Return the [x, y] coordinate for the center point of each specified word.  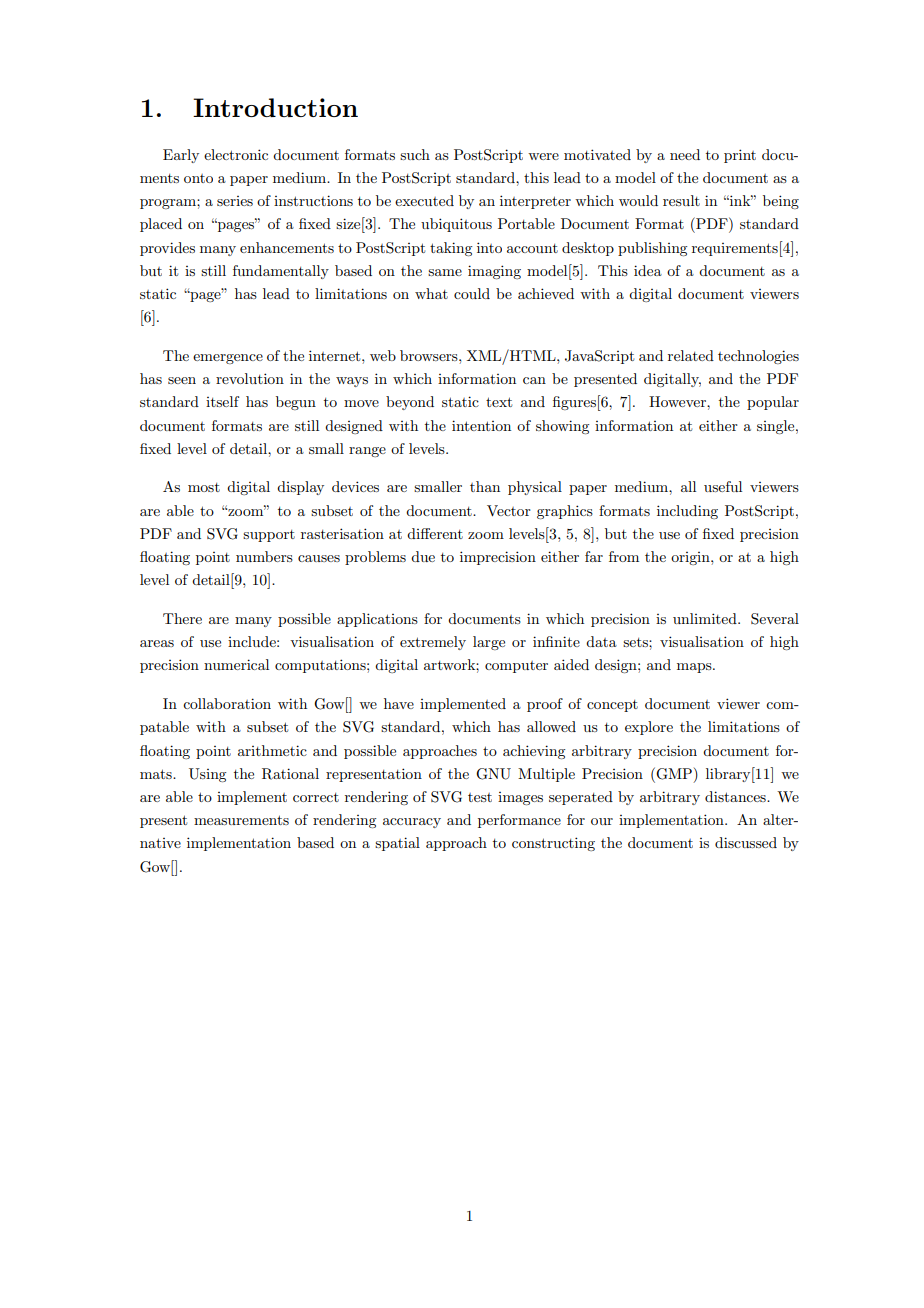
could [472, 293]
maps [695, 668]
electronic [236, 154]
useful [723, 486]
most [204, 487]
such [415, 154]
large [489, 643]
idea [648, 270]
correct [316, 797]
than [485, 486]
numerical [236, 664]
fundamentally [281, 272]
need [685, 154]
